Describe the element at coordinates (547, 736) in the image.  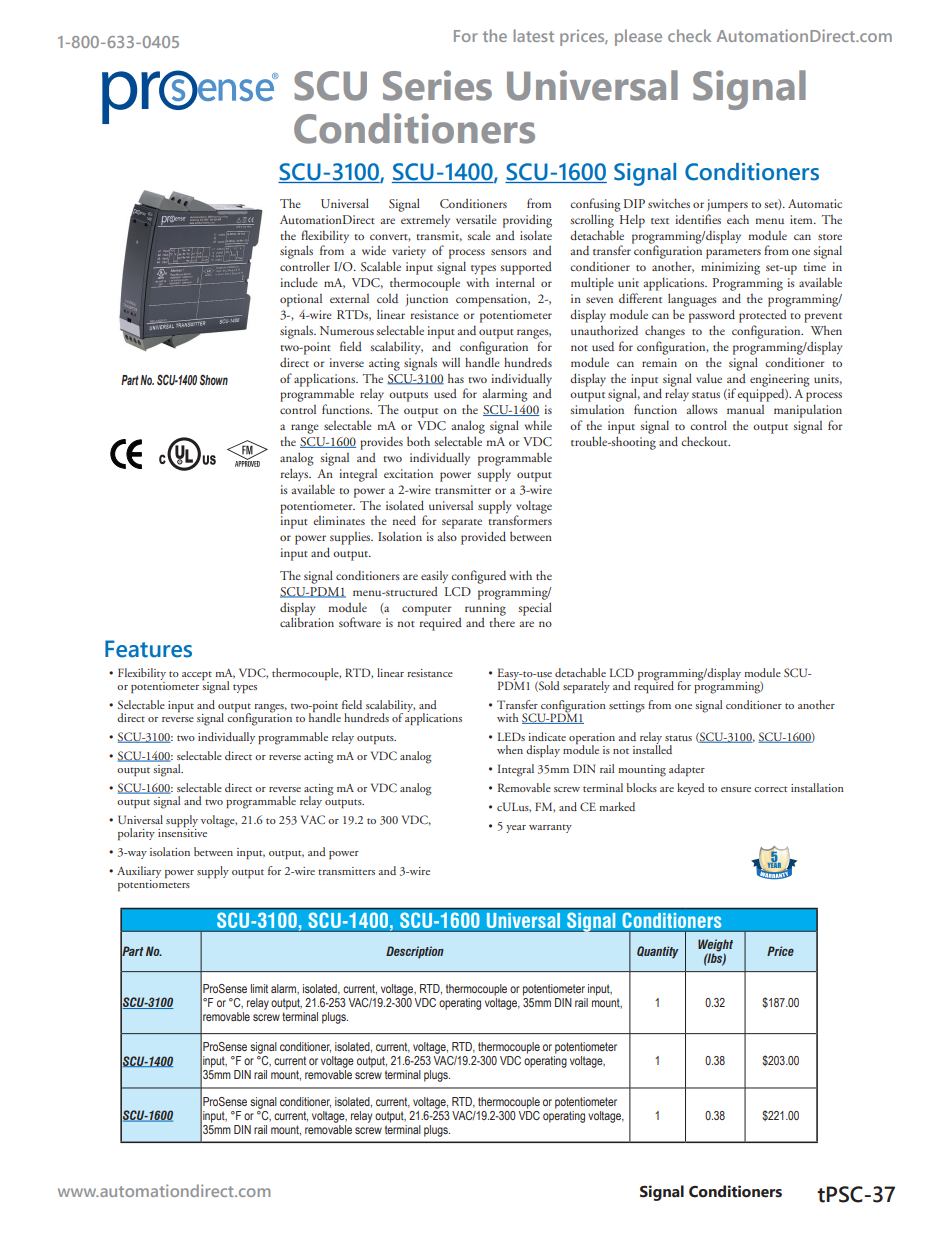
I see `indicate` at that location.
